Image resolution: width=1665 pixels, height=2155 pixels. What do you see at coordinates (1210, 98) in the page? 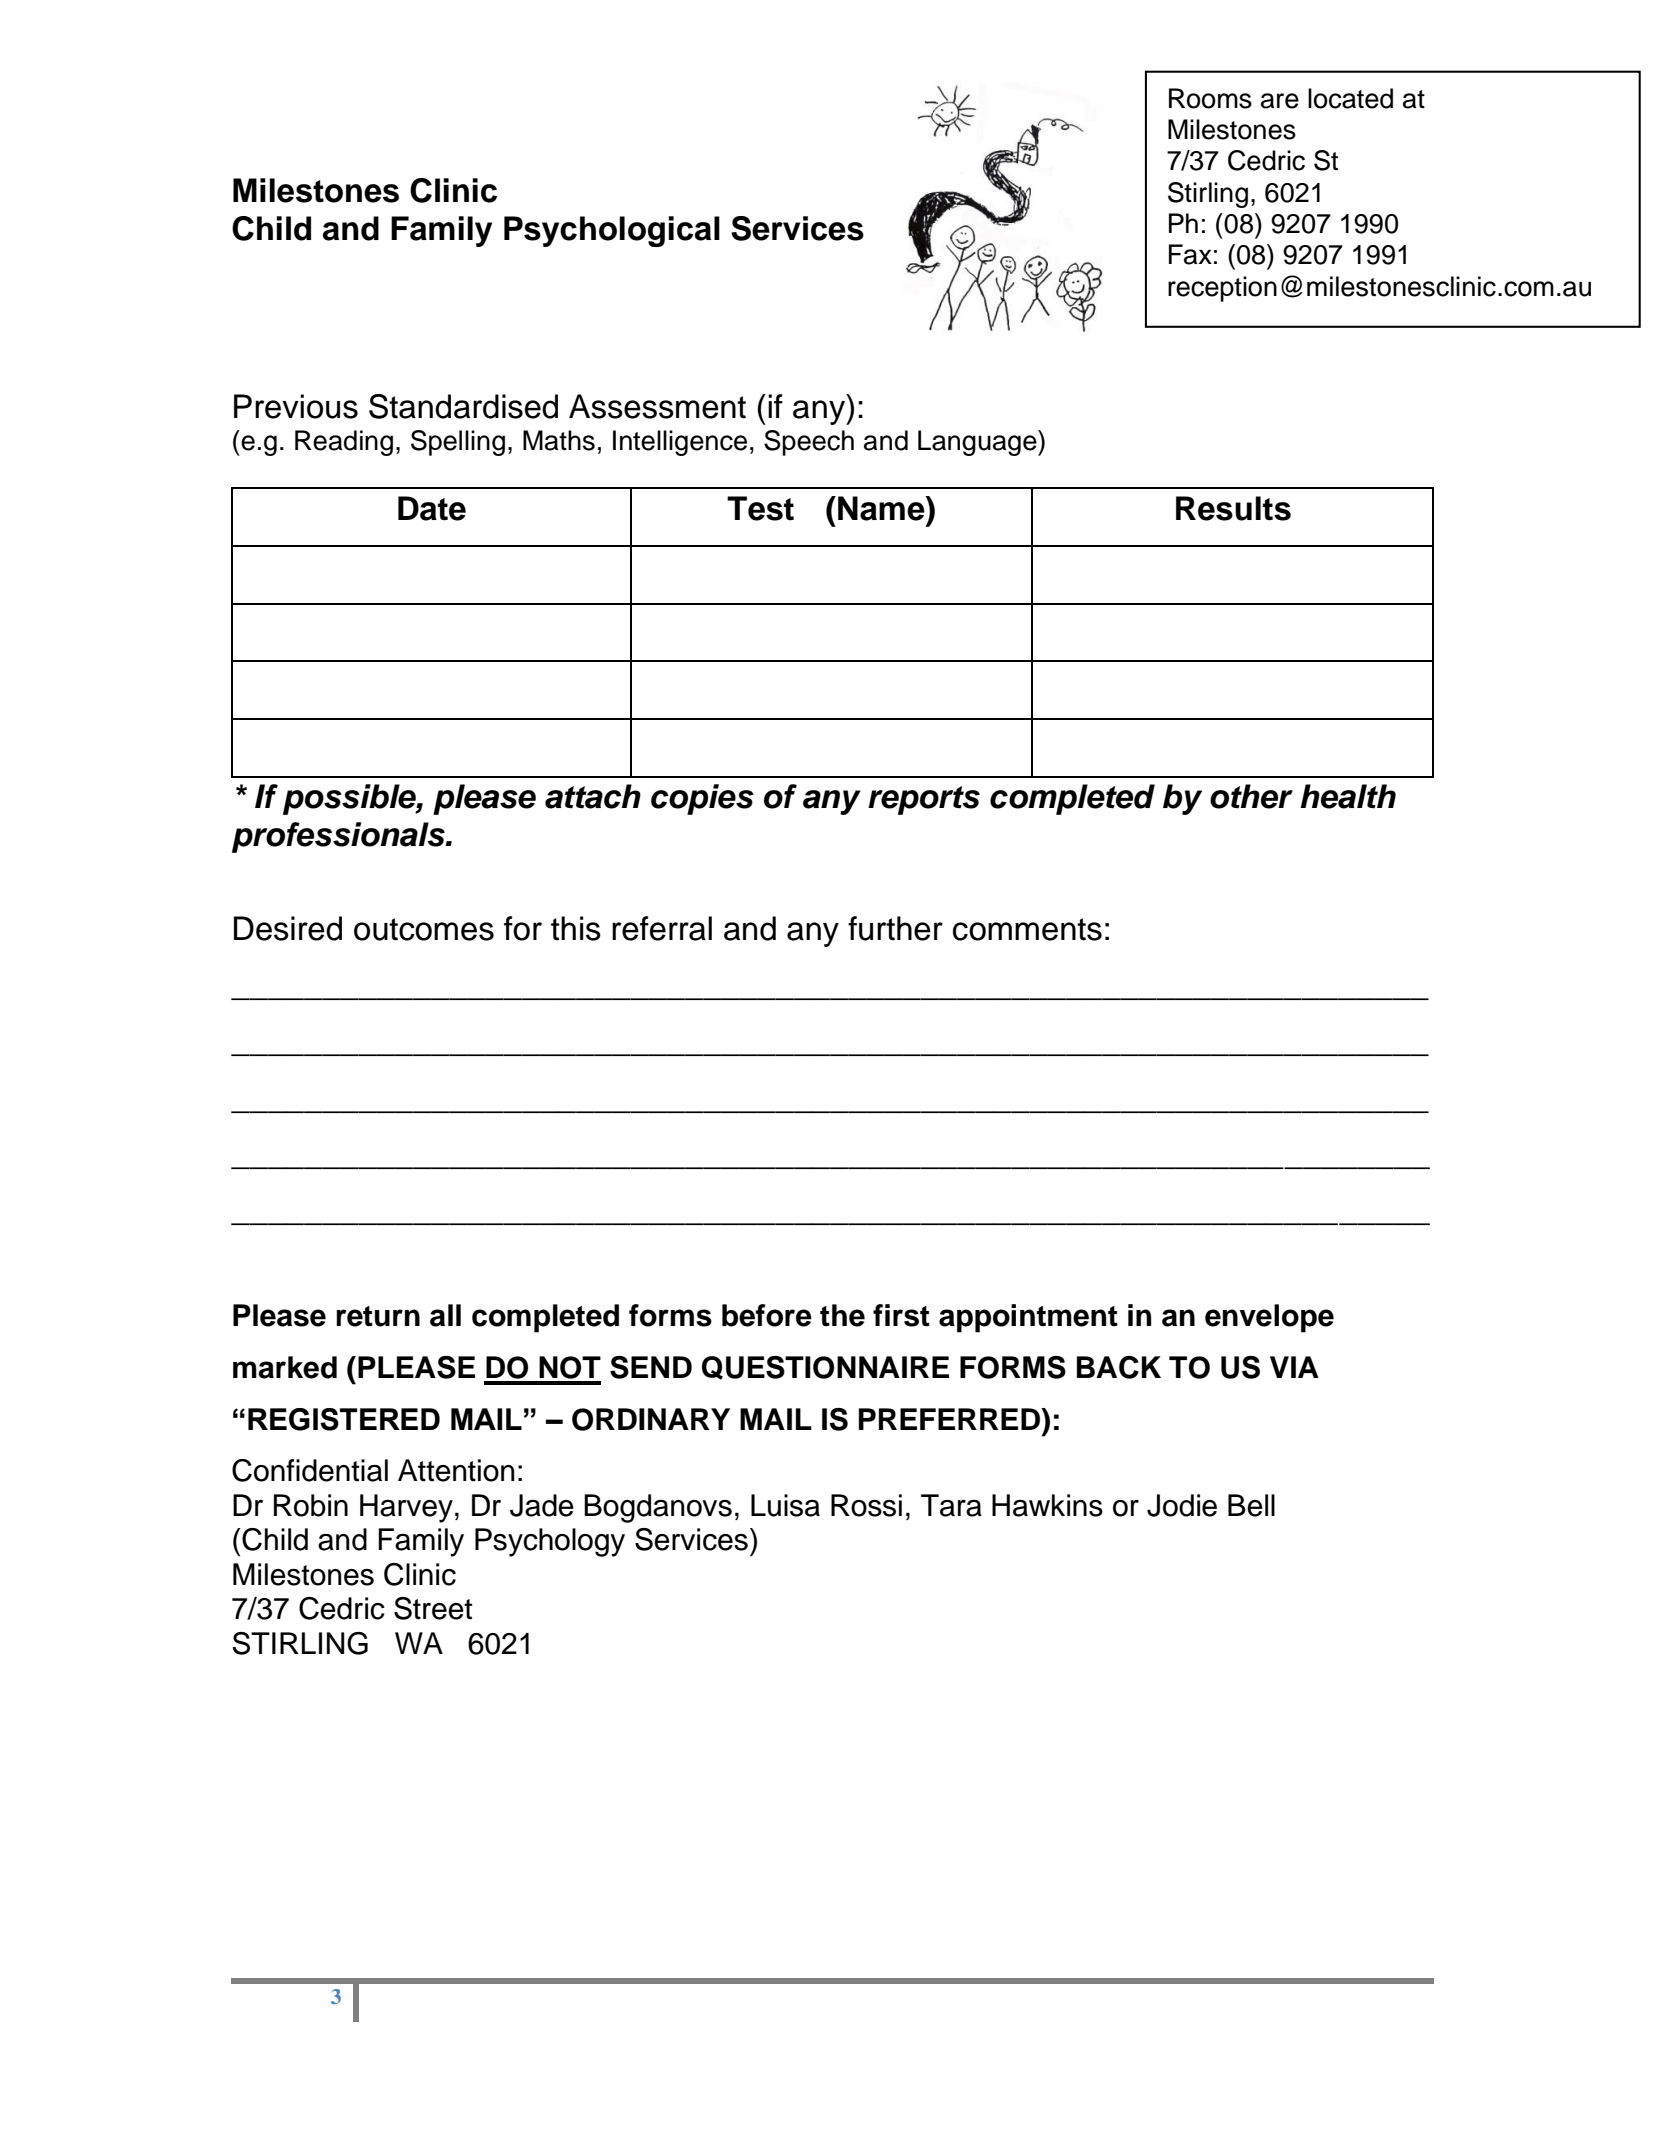
I see `Rooms` at bounding box center [1210, 98].
